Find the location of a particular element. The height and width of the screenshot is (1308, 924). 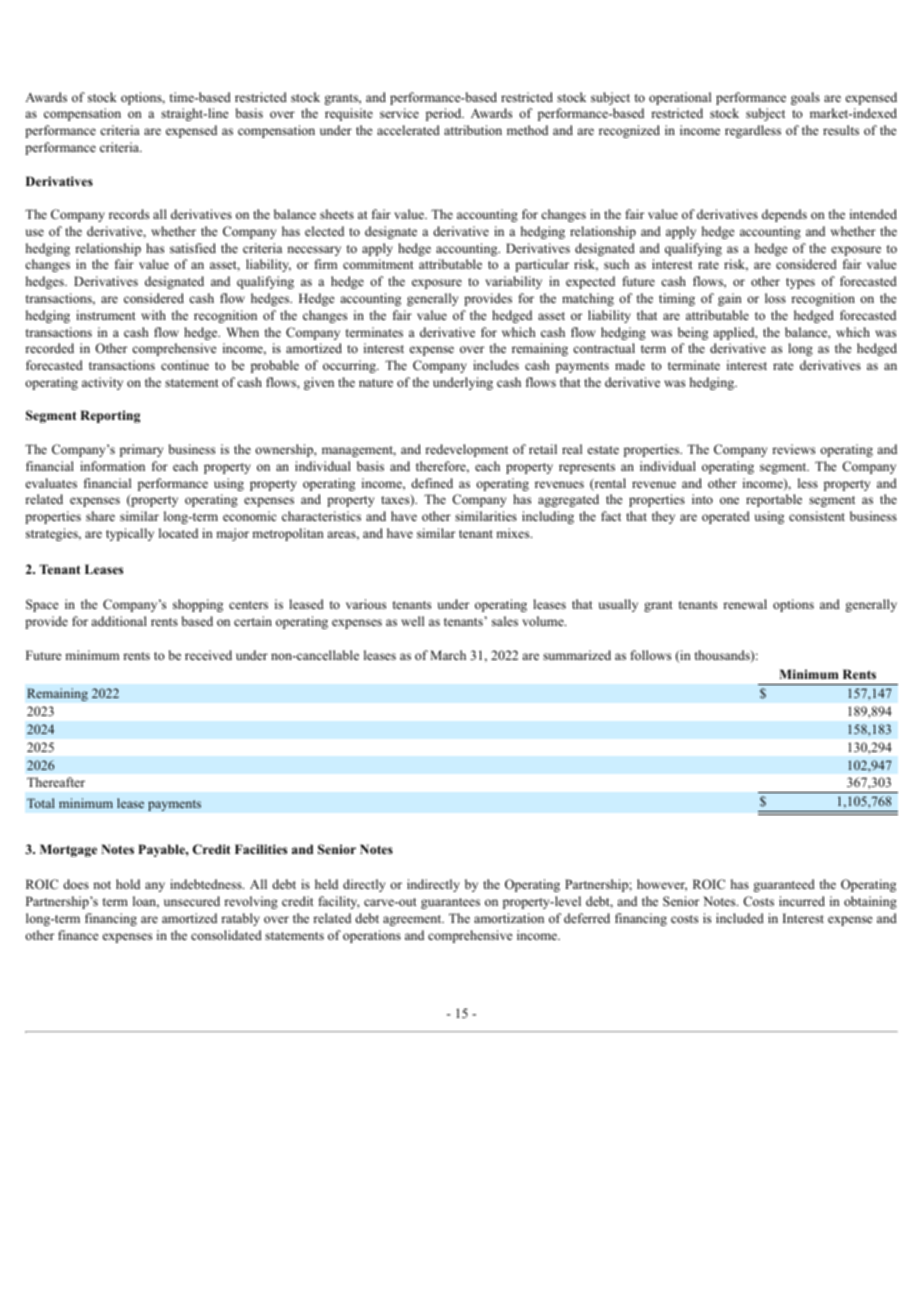

guarantees is located at coordinates (450, 903).
